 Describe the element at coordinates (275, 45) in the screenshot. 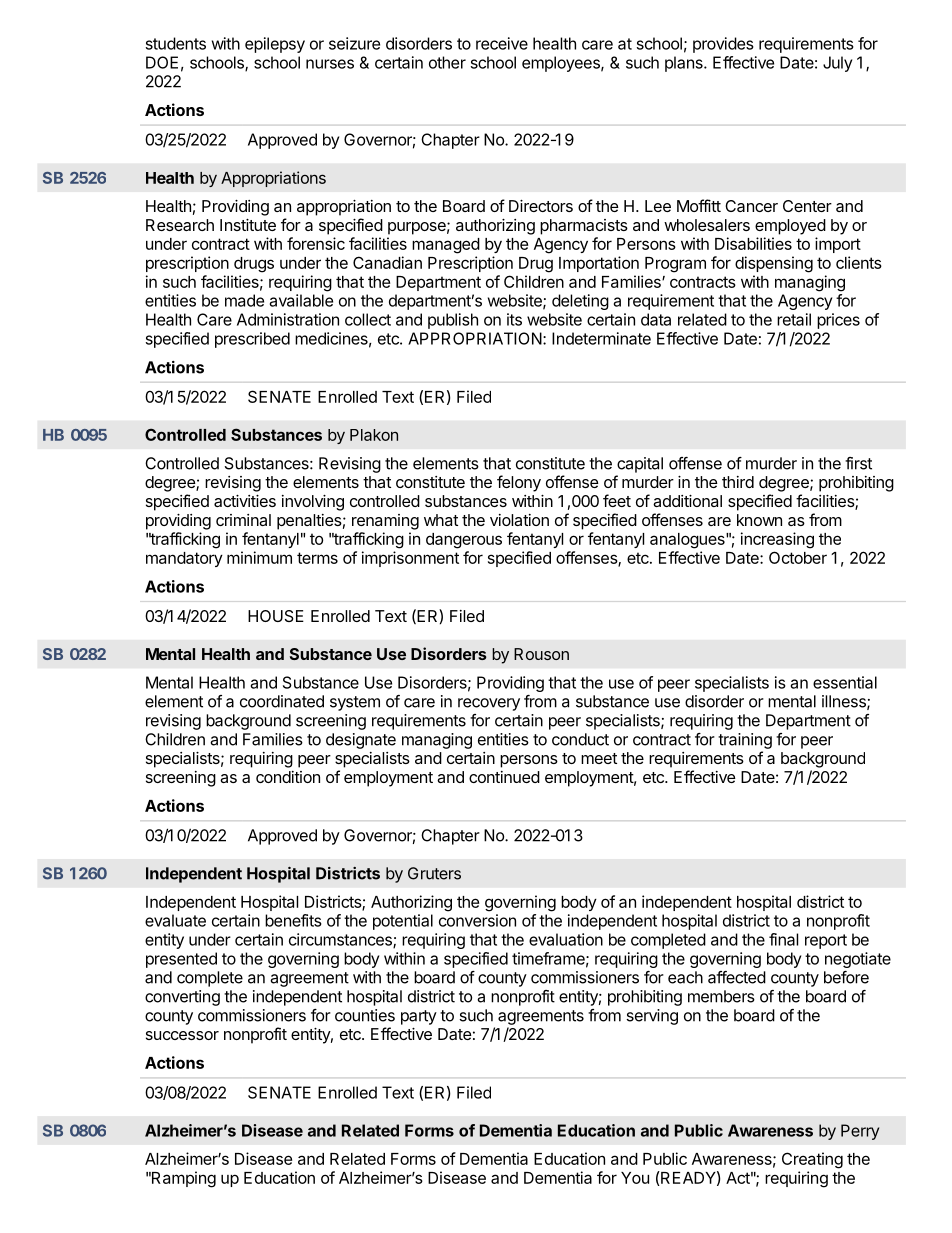

I see `epilepsy` at that location.
